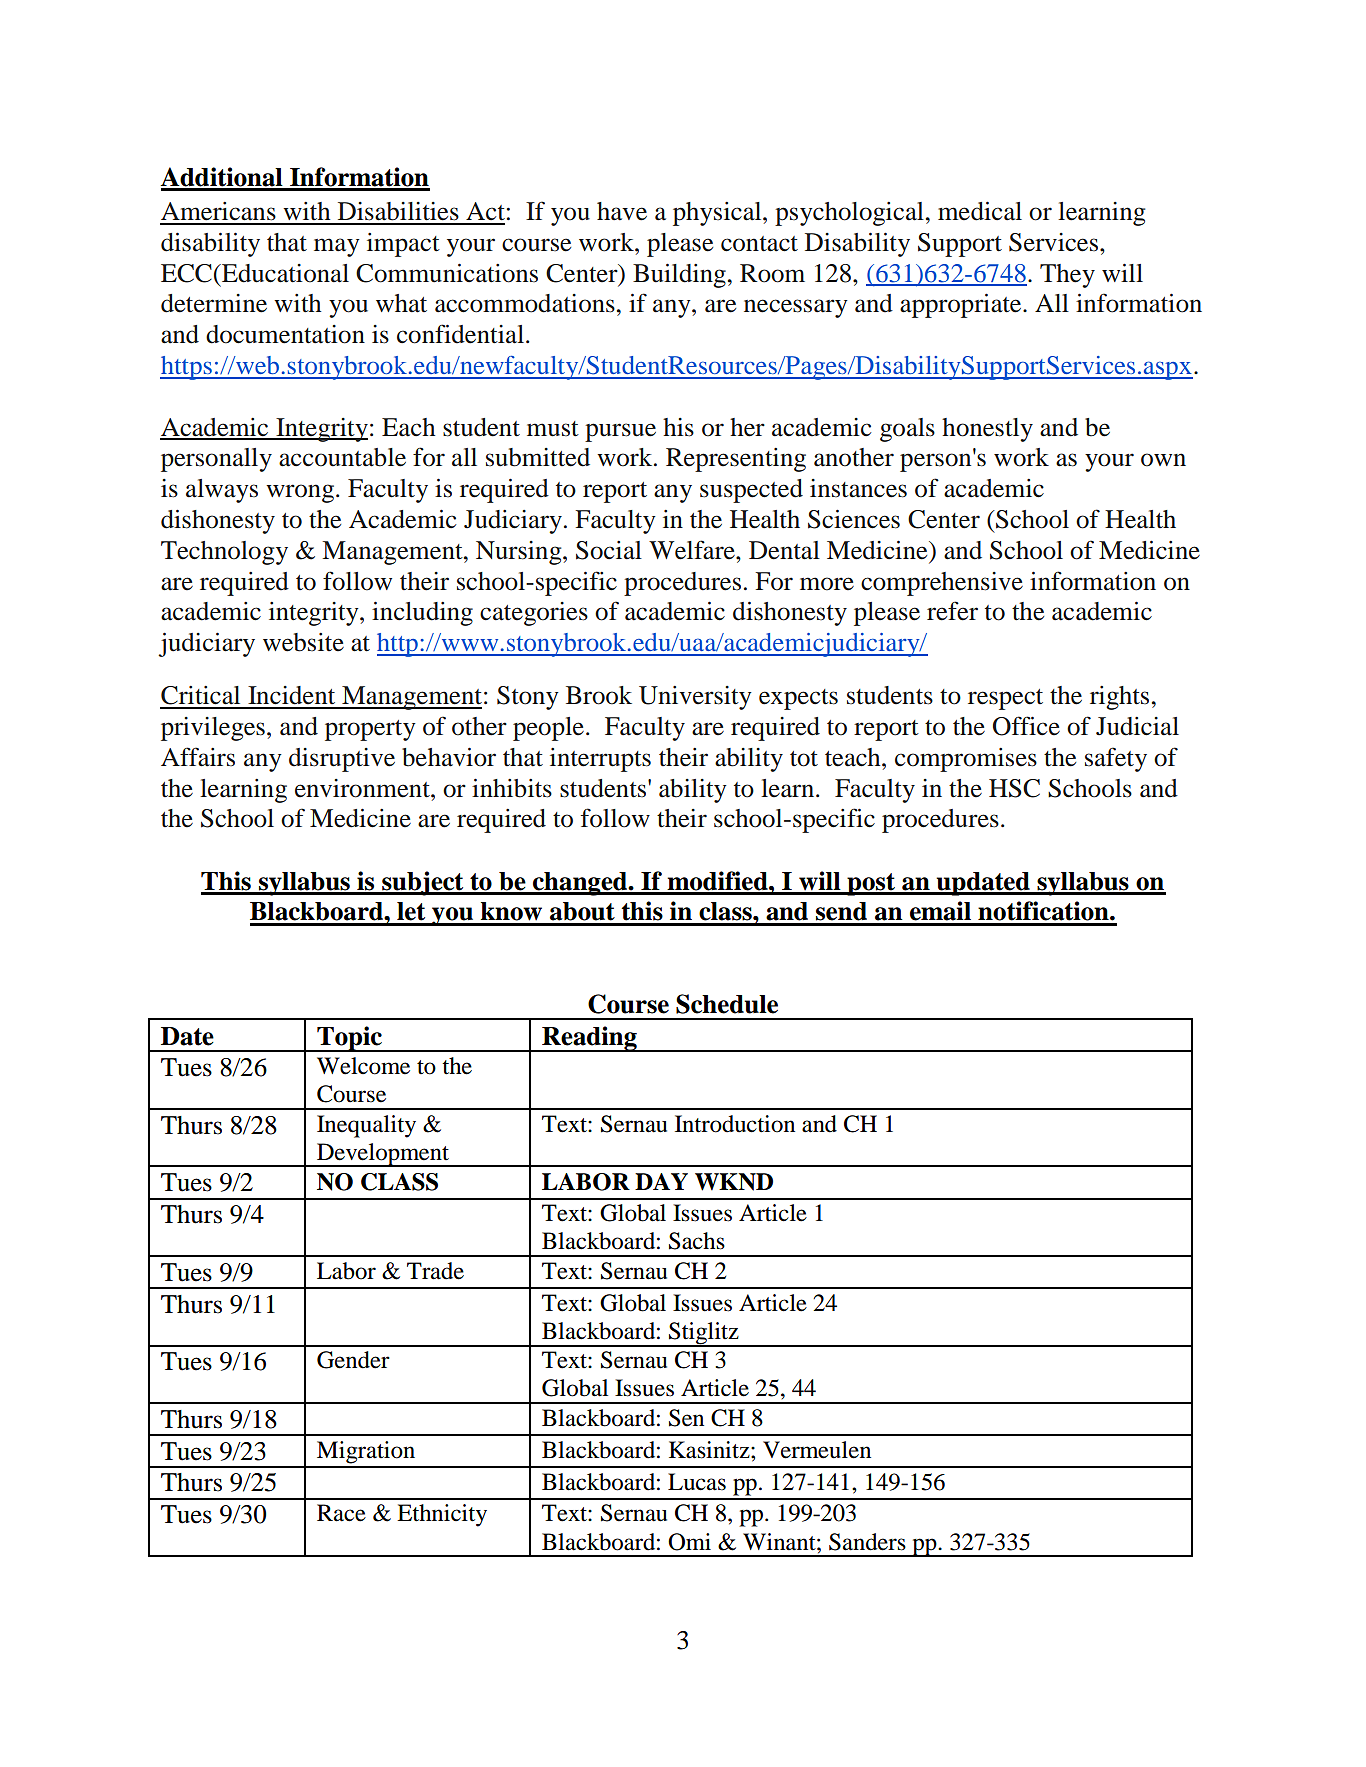 This screenshot has width=1366, height=1767. I want to click on Race, so click(341, 1513).
